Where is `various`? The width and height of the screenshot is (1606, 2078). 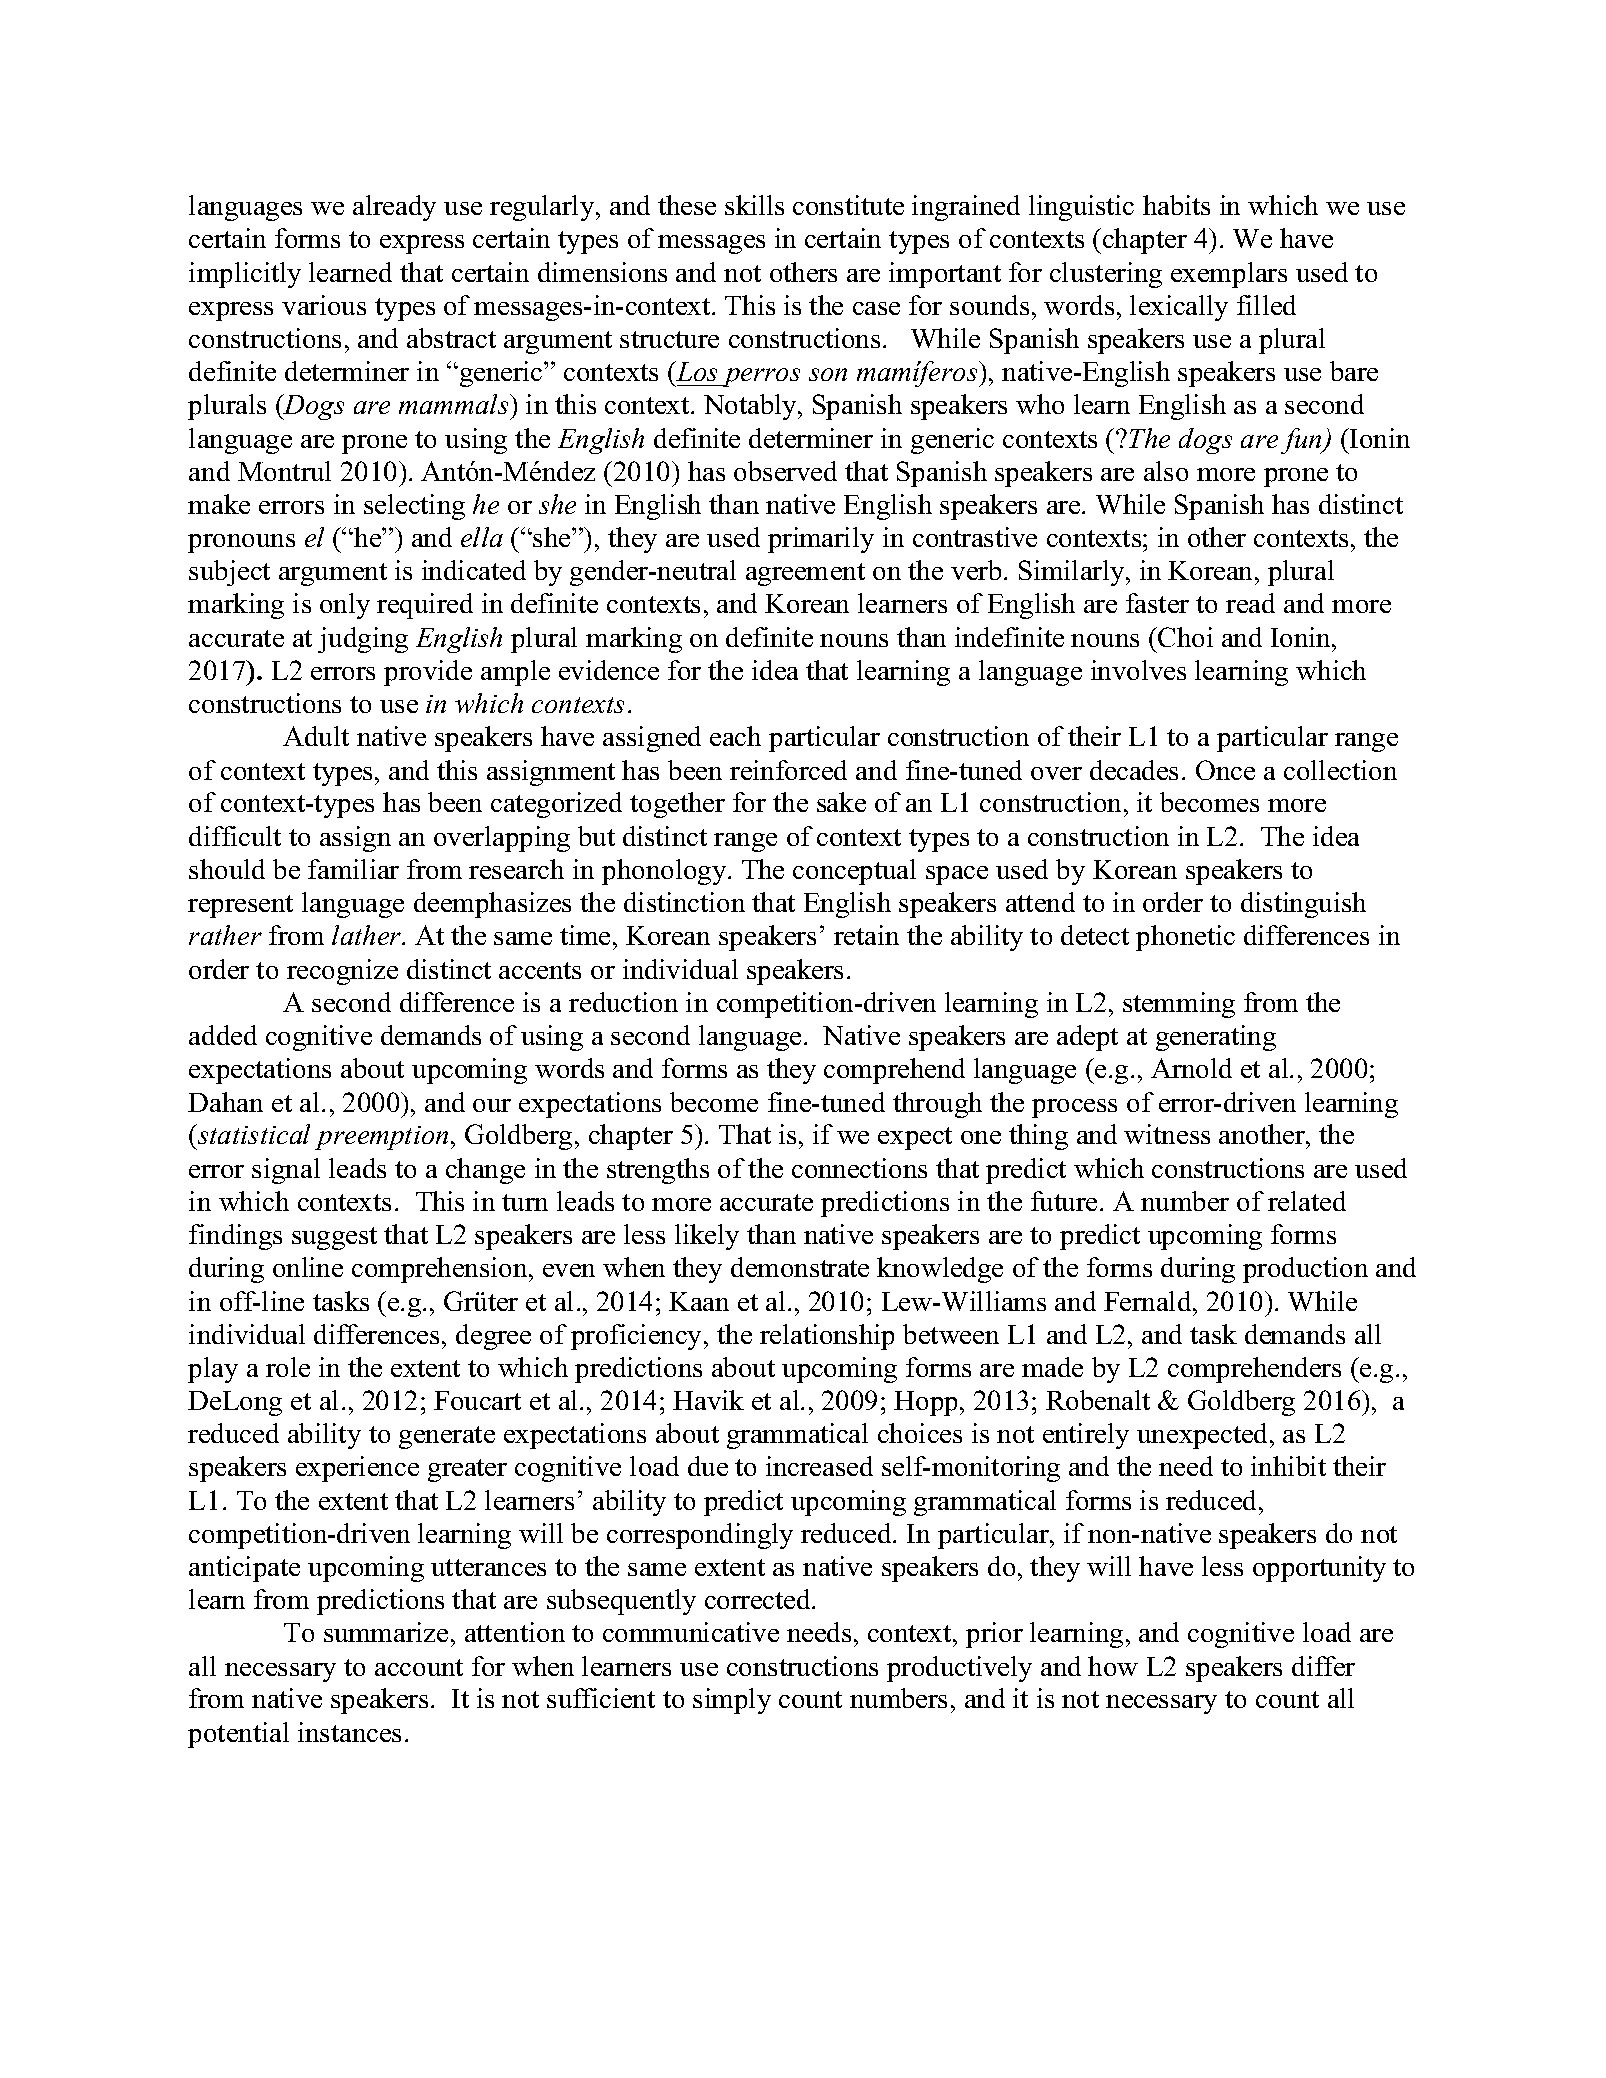 various is located at coordinates (324, 305).
